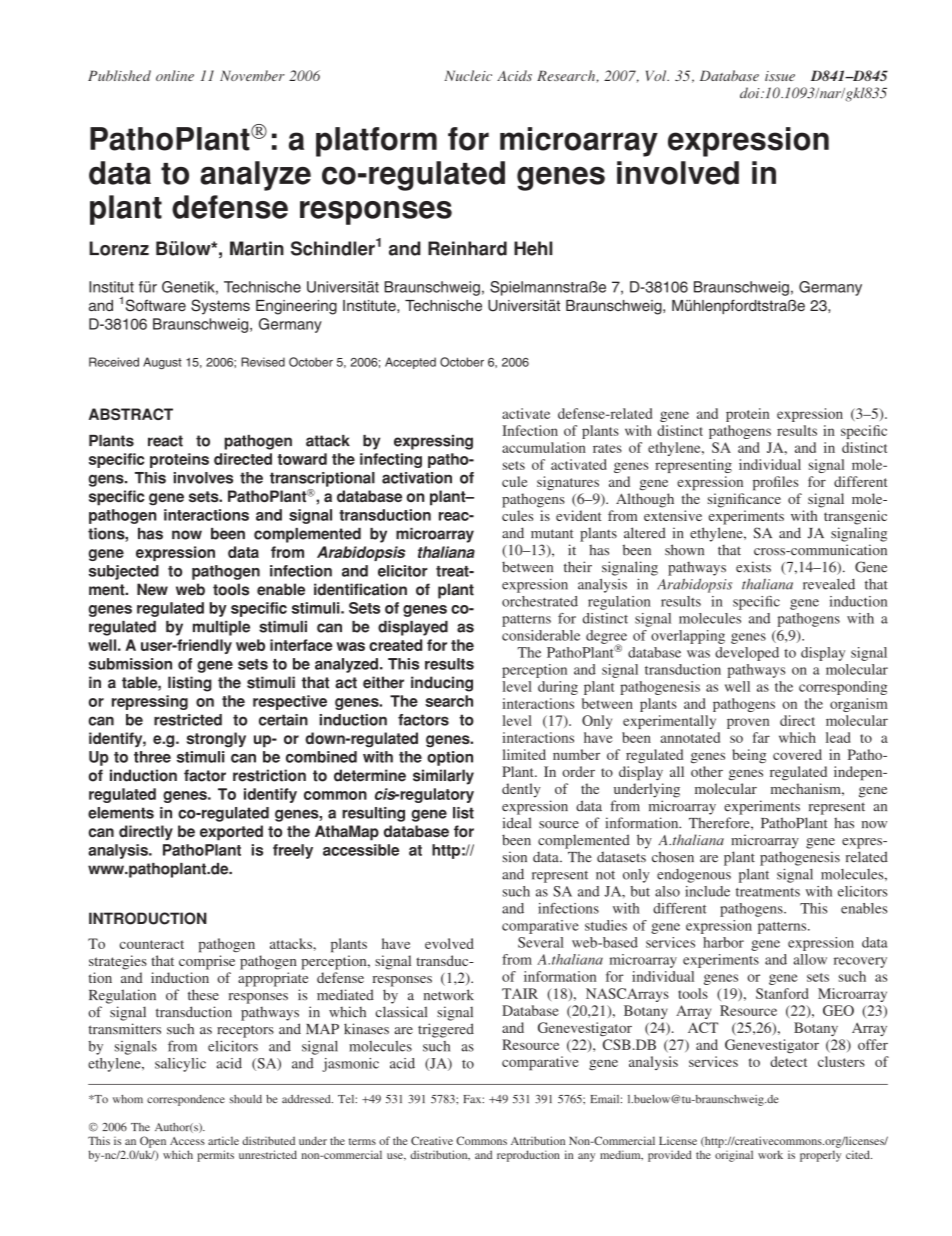 Image resolution: width=952 pixels, height=1236 pixels. What do you see at coordinates (203, 478) in the page?
I see `involves` at bounding box center [203, 478].
